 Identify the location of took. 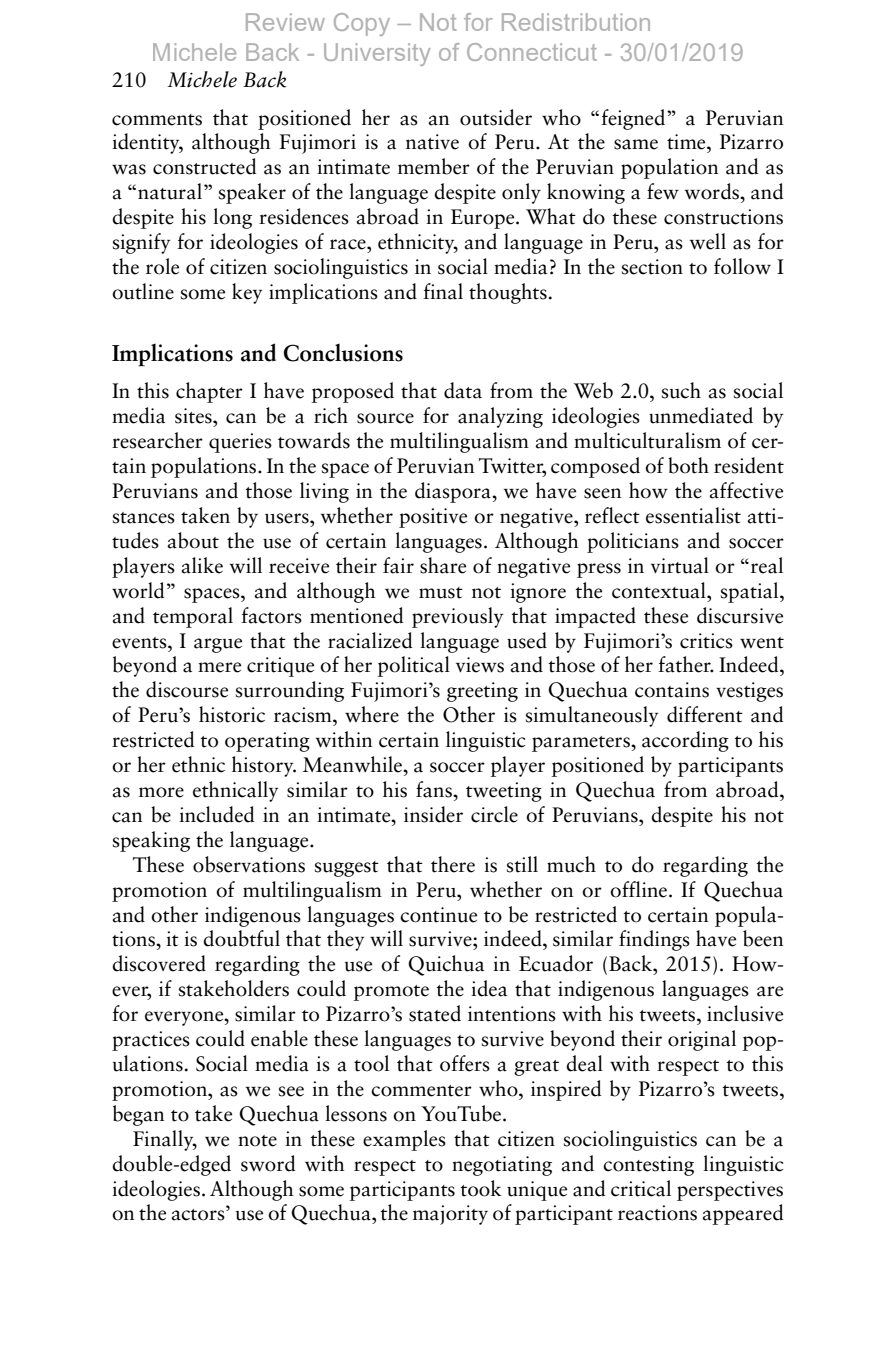
(481, 1188).
